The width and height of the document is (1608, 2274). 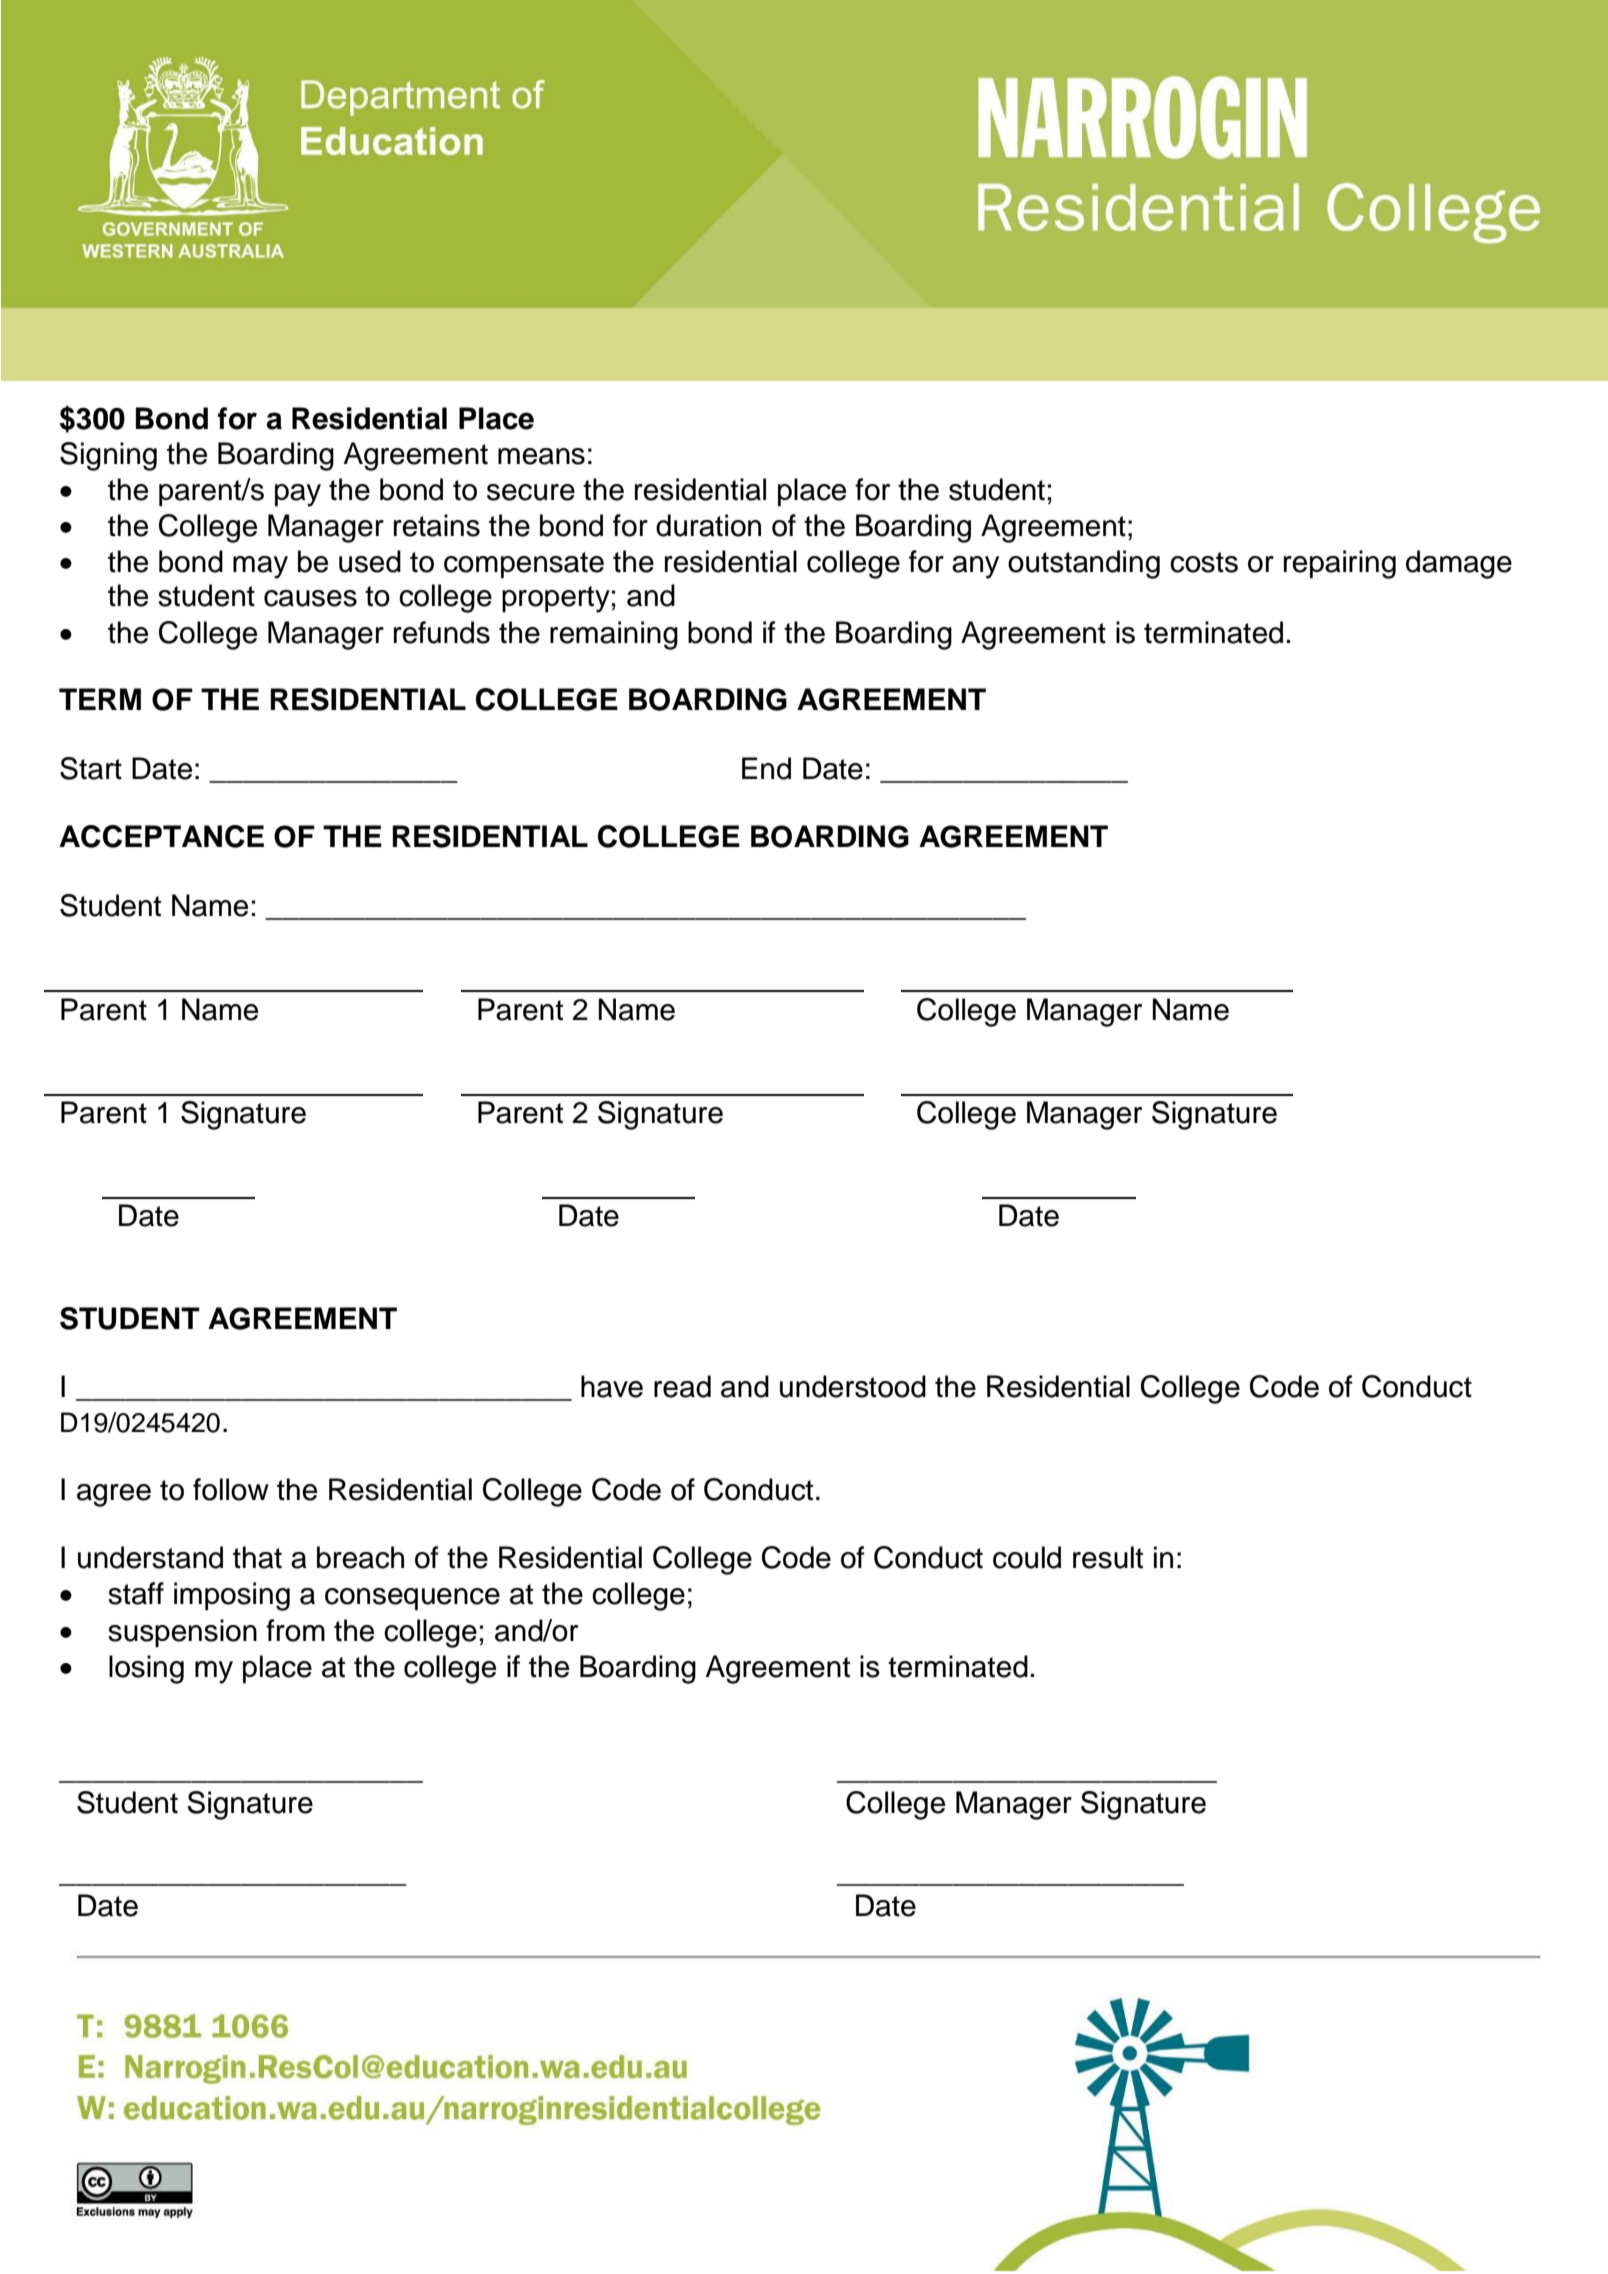 What do you see at coordinates (1027, 1557) in the document?
I see `could` at bounding box center [1027, 1557].
